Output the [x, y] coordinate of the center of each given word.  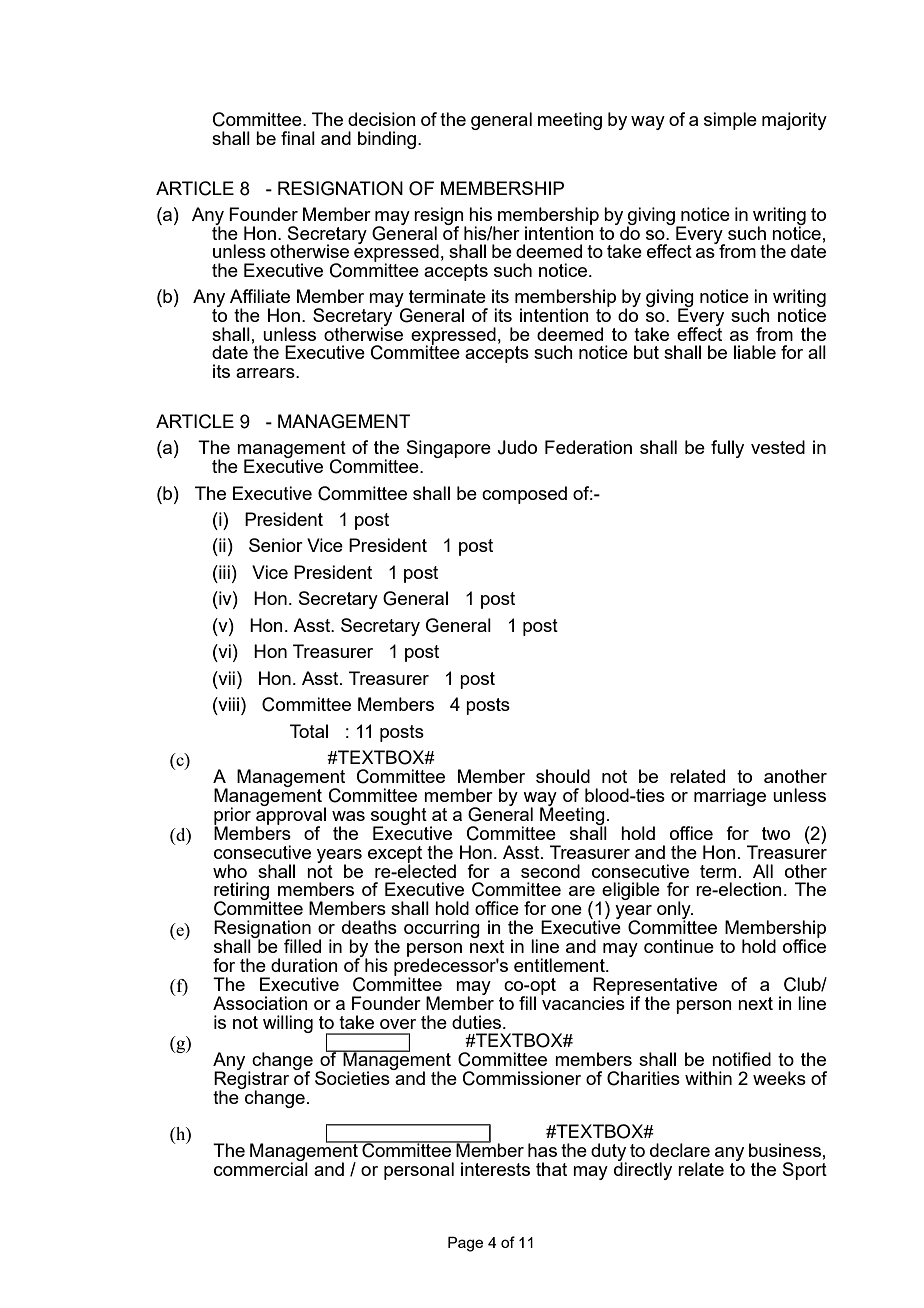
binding [387, 140]
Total [309, 731]
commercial [261, 1168]
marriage [730, 797]
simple [730, 121]
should [563, 776]
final [298, 138]
